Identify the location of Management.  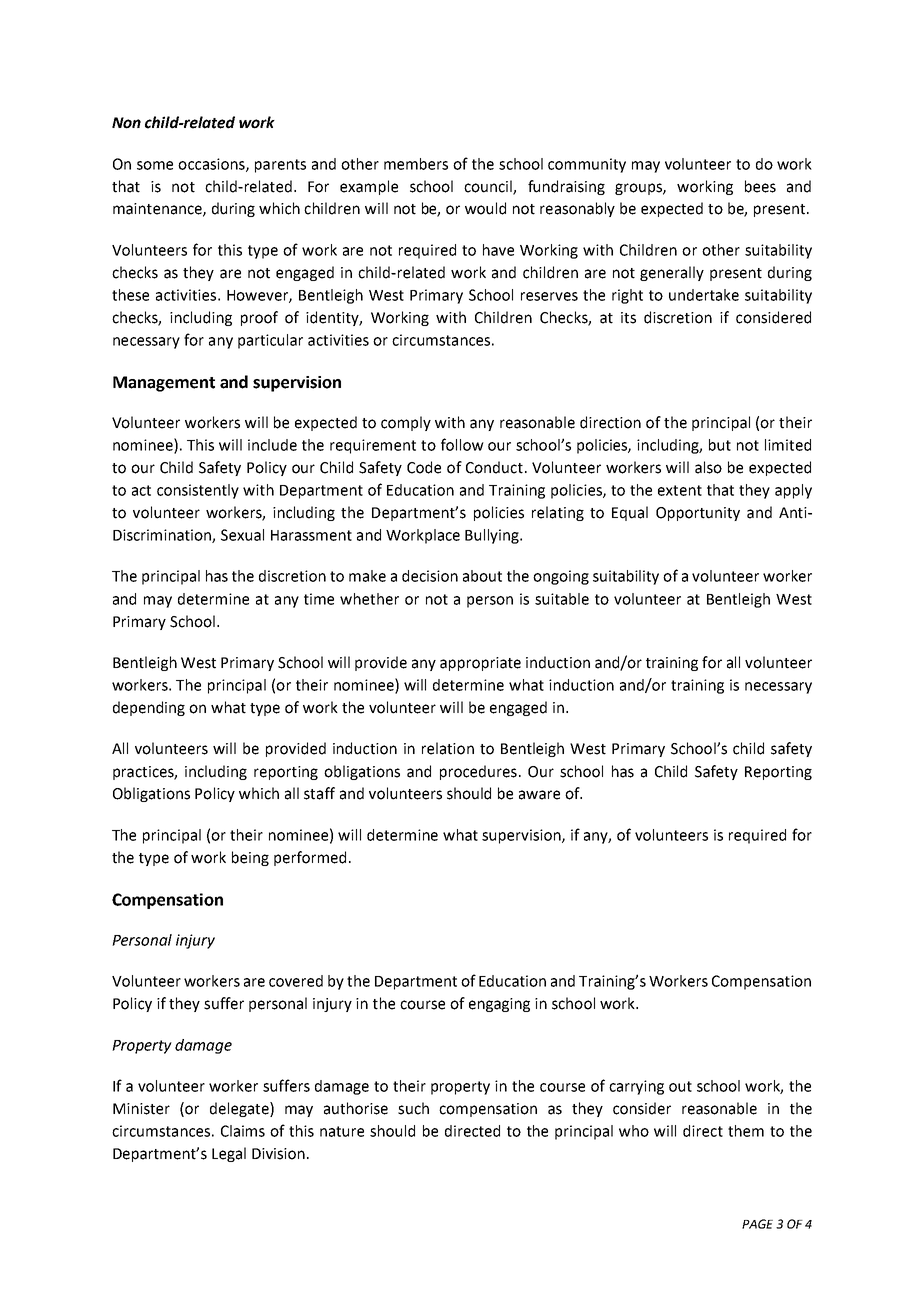
(164, 384).
